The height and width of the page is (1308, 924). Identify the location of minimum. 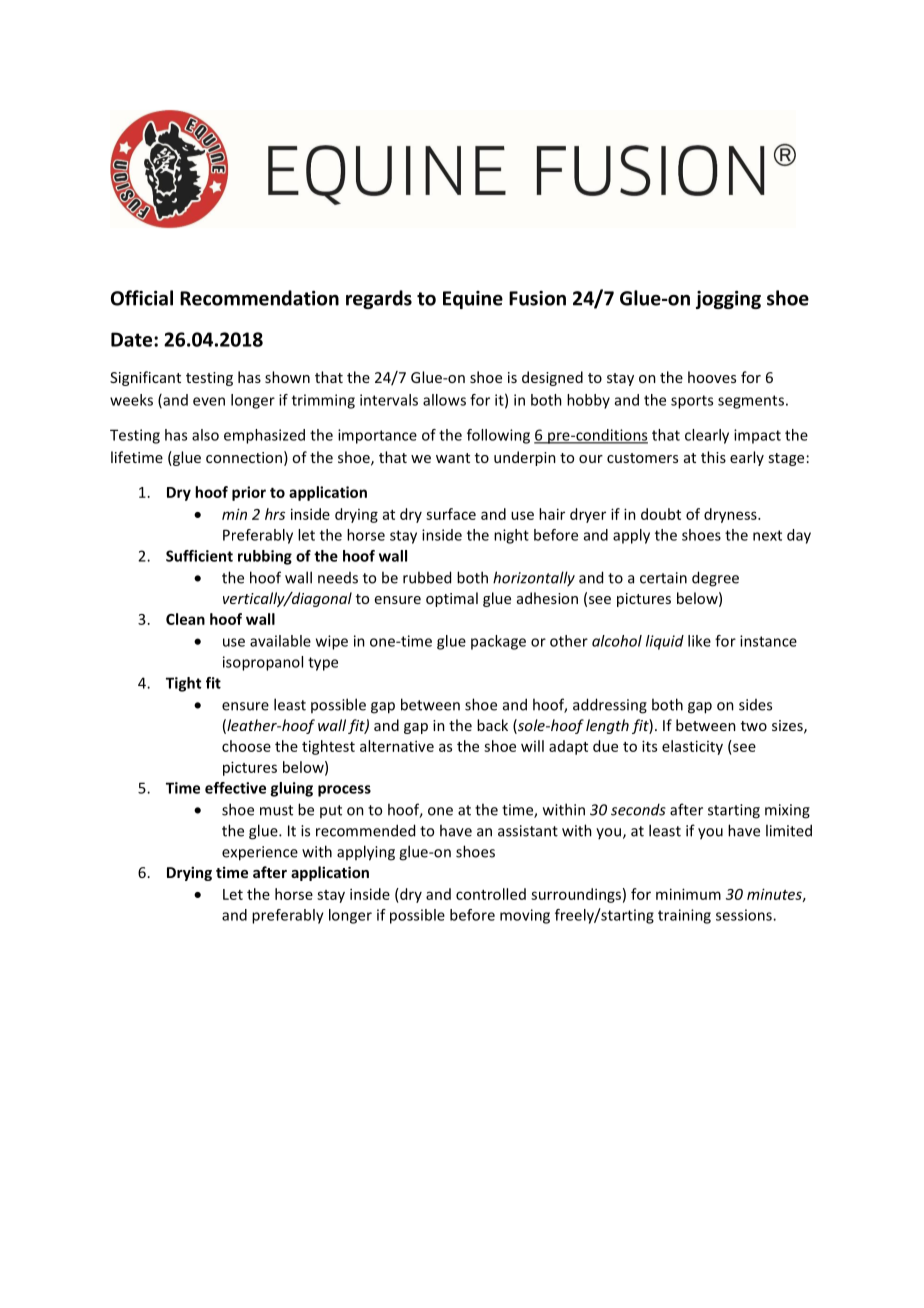
(688, 894).
